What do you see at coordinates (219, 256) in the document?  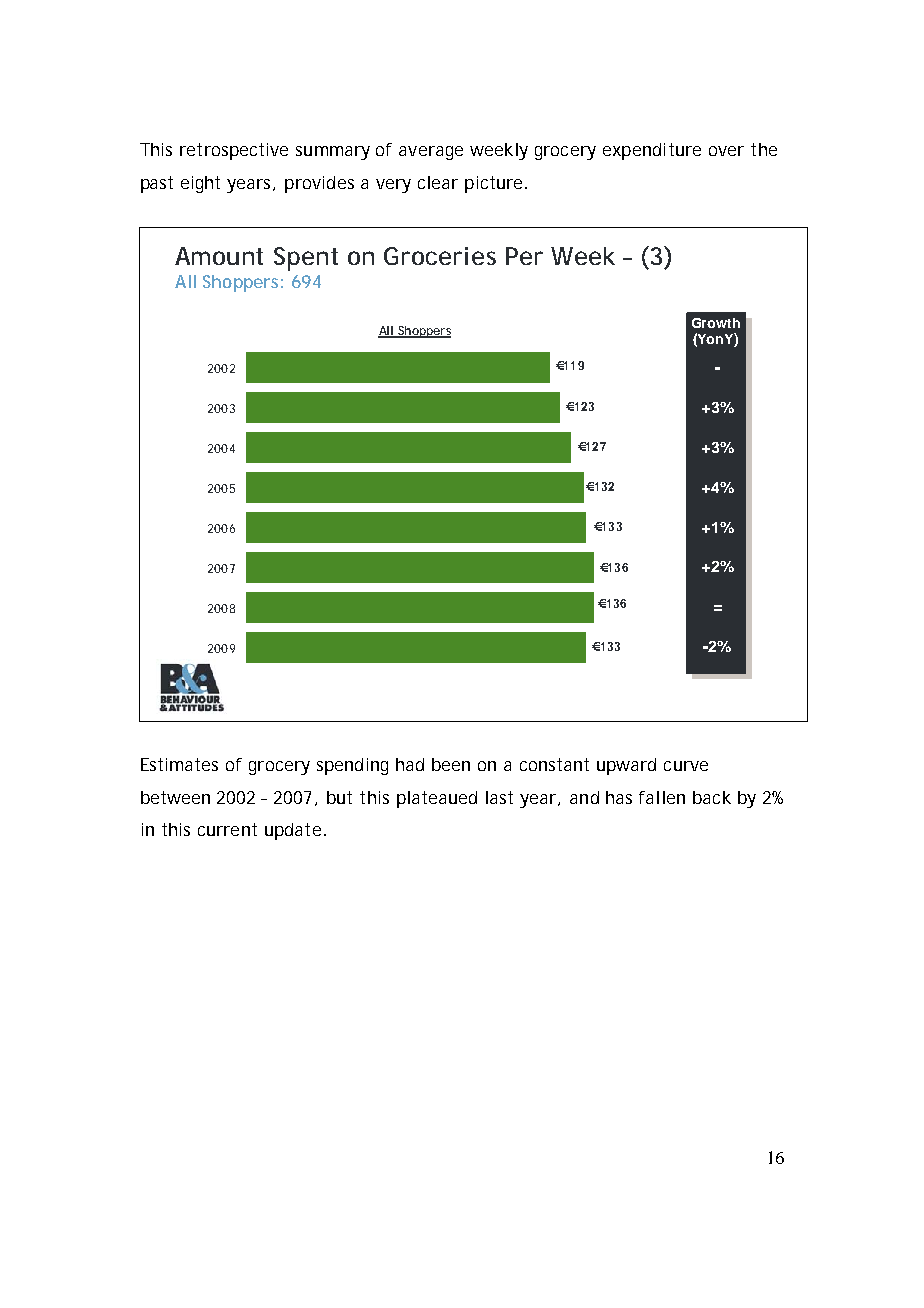 I see `Amount` at bounding box center [219, 256].
